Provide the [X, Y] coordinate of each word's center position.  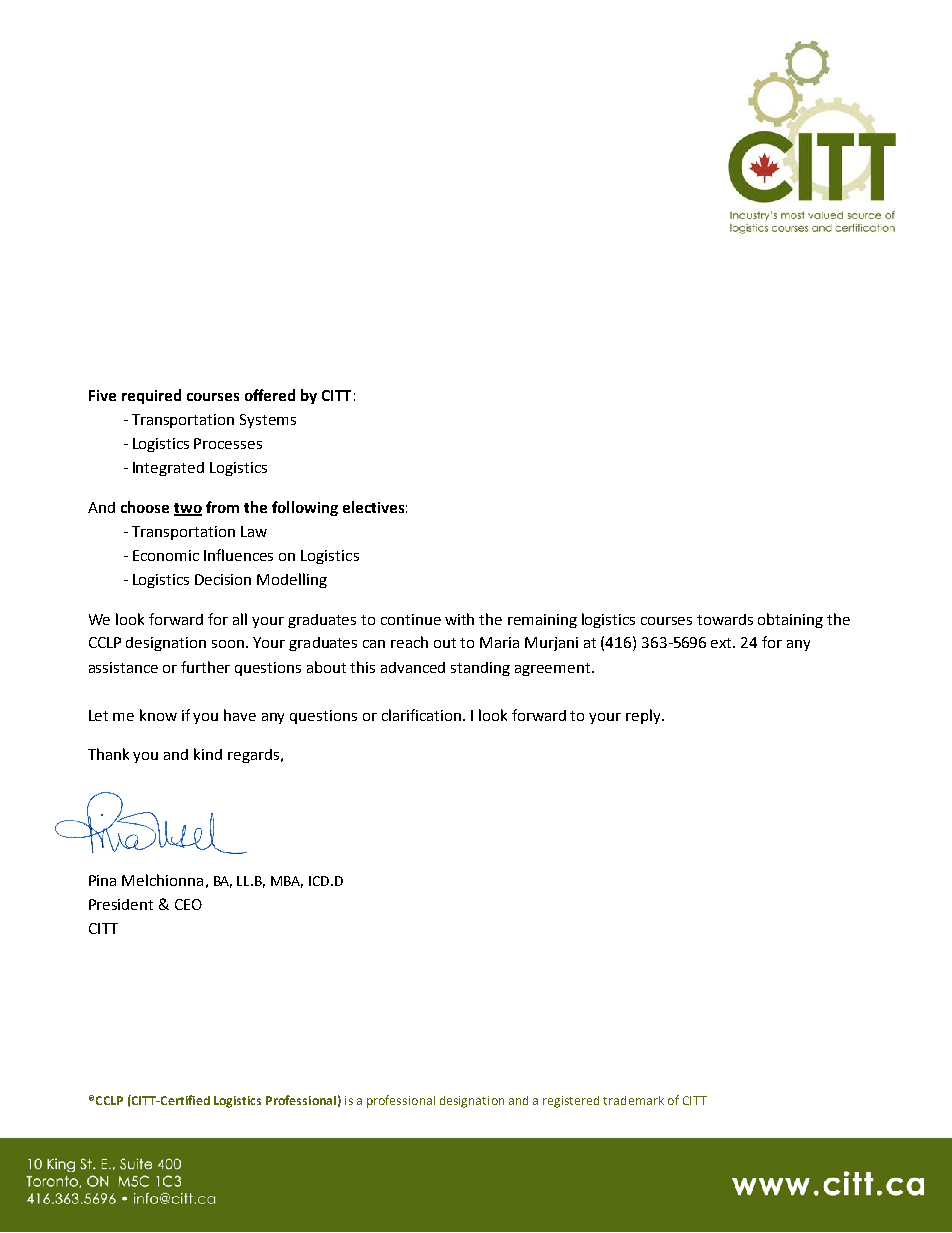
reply [644, 716]
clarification [421, 715]
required [151, 396]
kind [208, 754]
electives [373, 507]
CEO [188, 904]
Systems [268, 421]
